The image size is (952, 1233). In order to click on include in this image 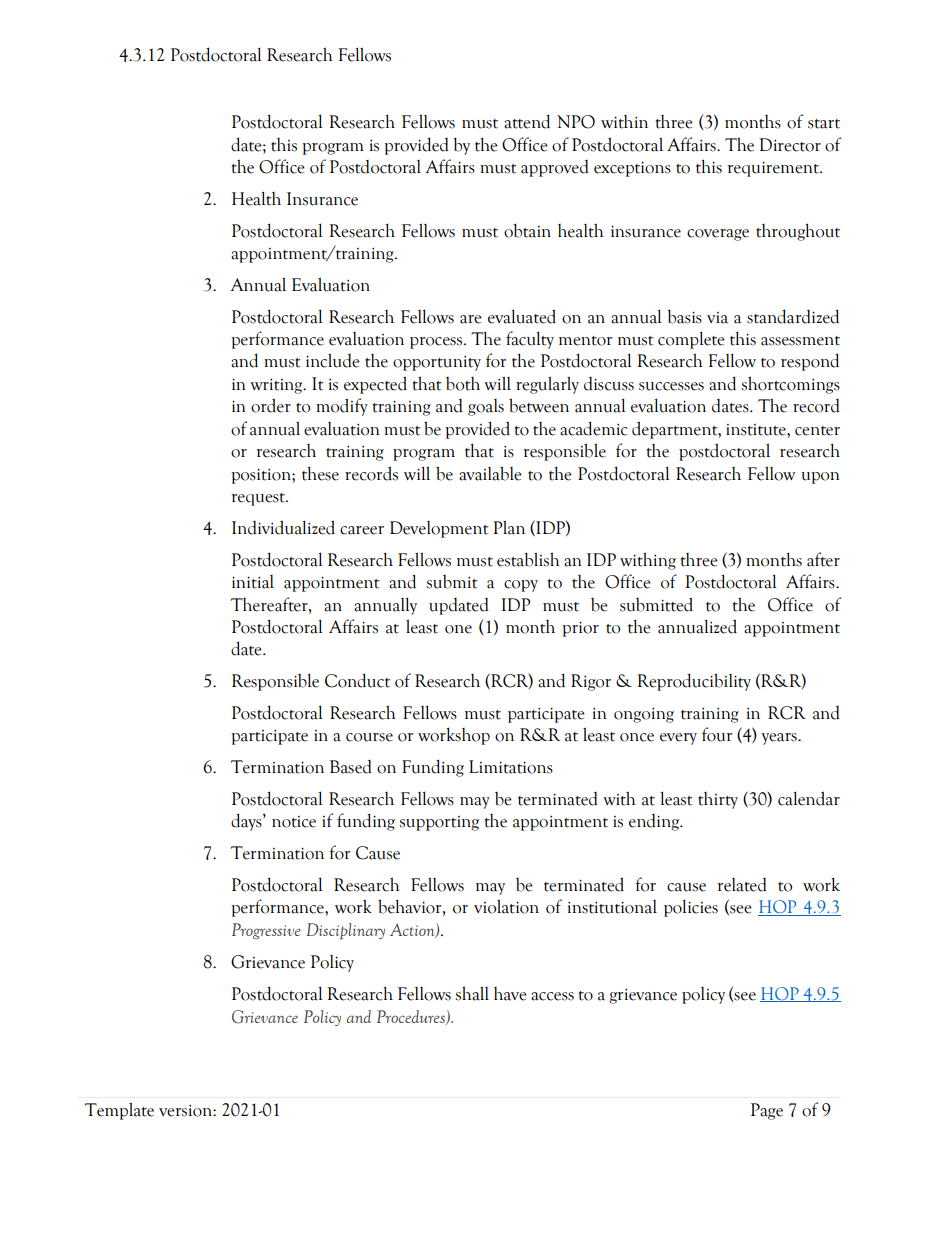, I will do `click(333, 360)`.
